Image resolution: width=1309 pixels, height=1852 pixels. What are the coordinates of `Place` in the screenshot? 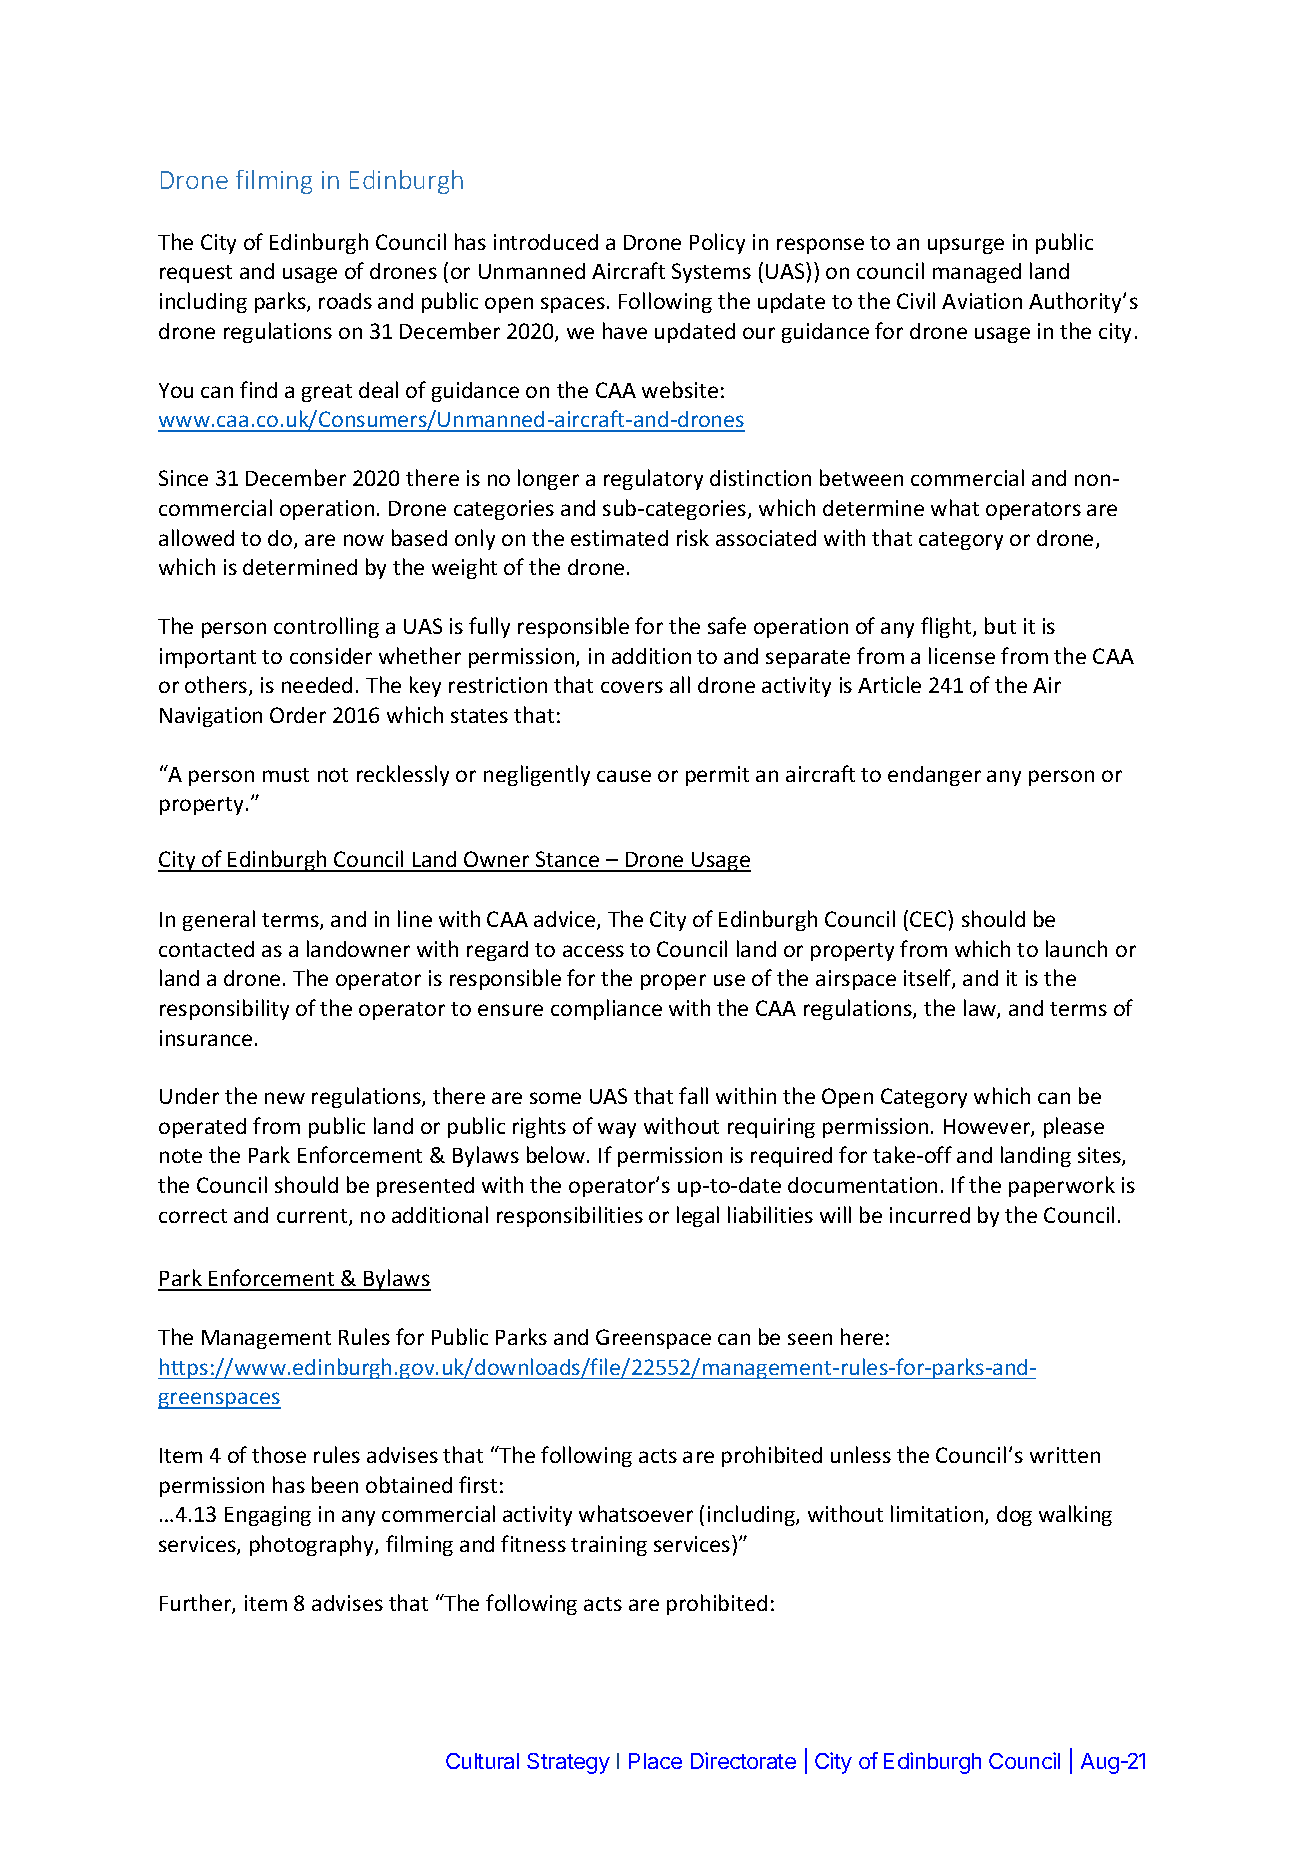 It's located at (655, 1761).
